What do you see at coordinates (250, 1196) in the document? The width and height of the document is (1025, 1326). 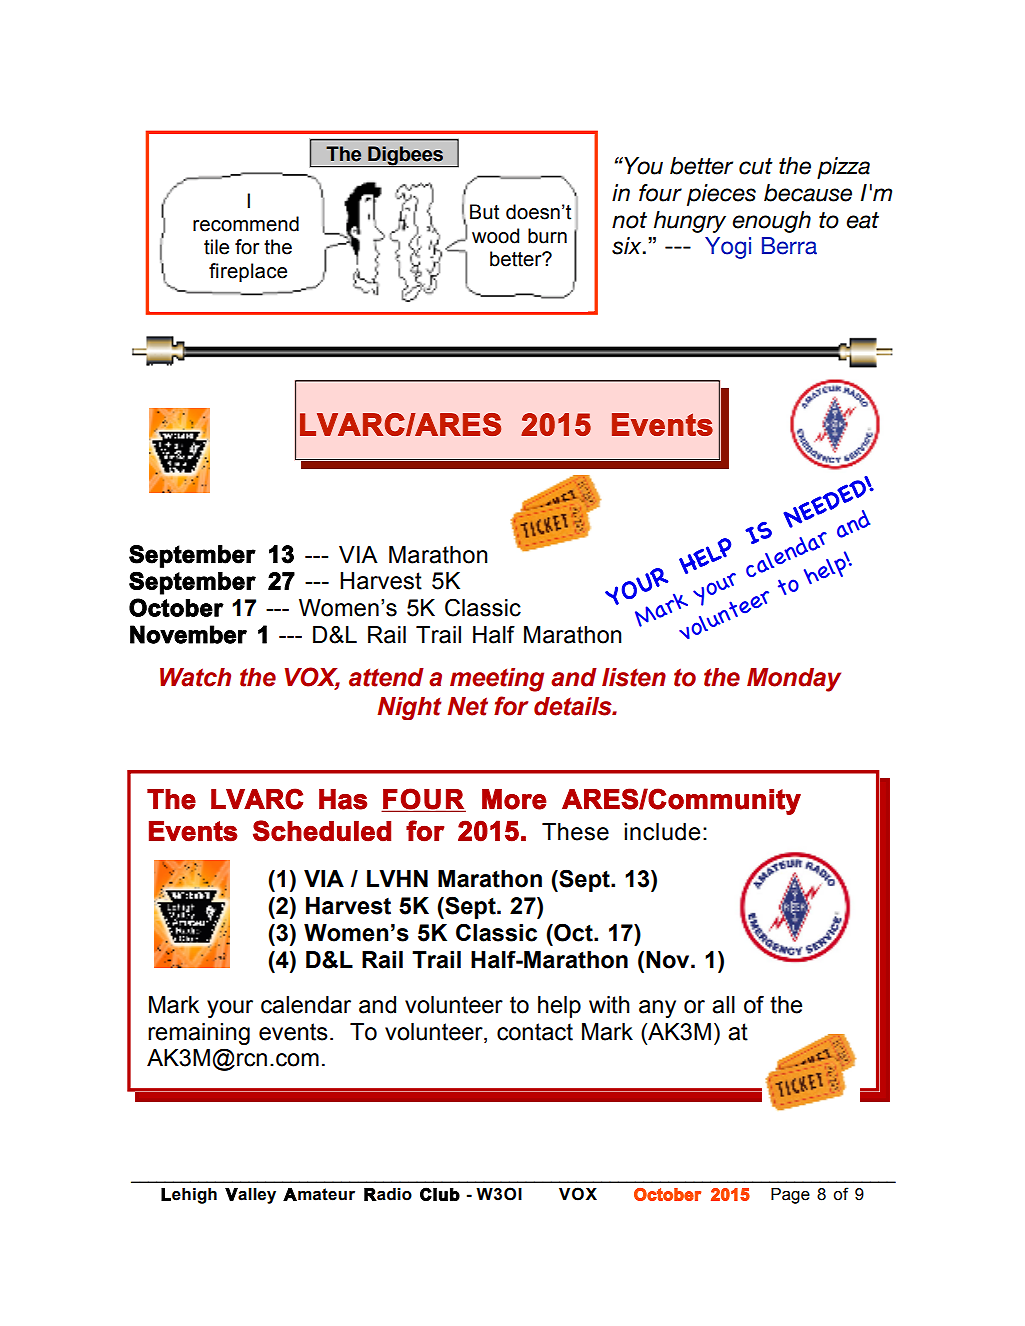 I see `Valley` at bounding box center [250, 1196].
